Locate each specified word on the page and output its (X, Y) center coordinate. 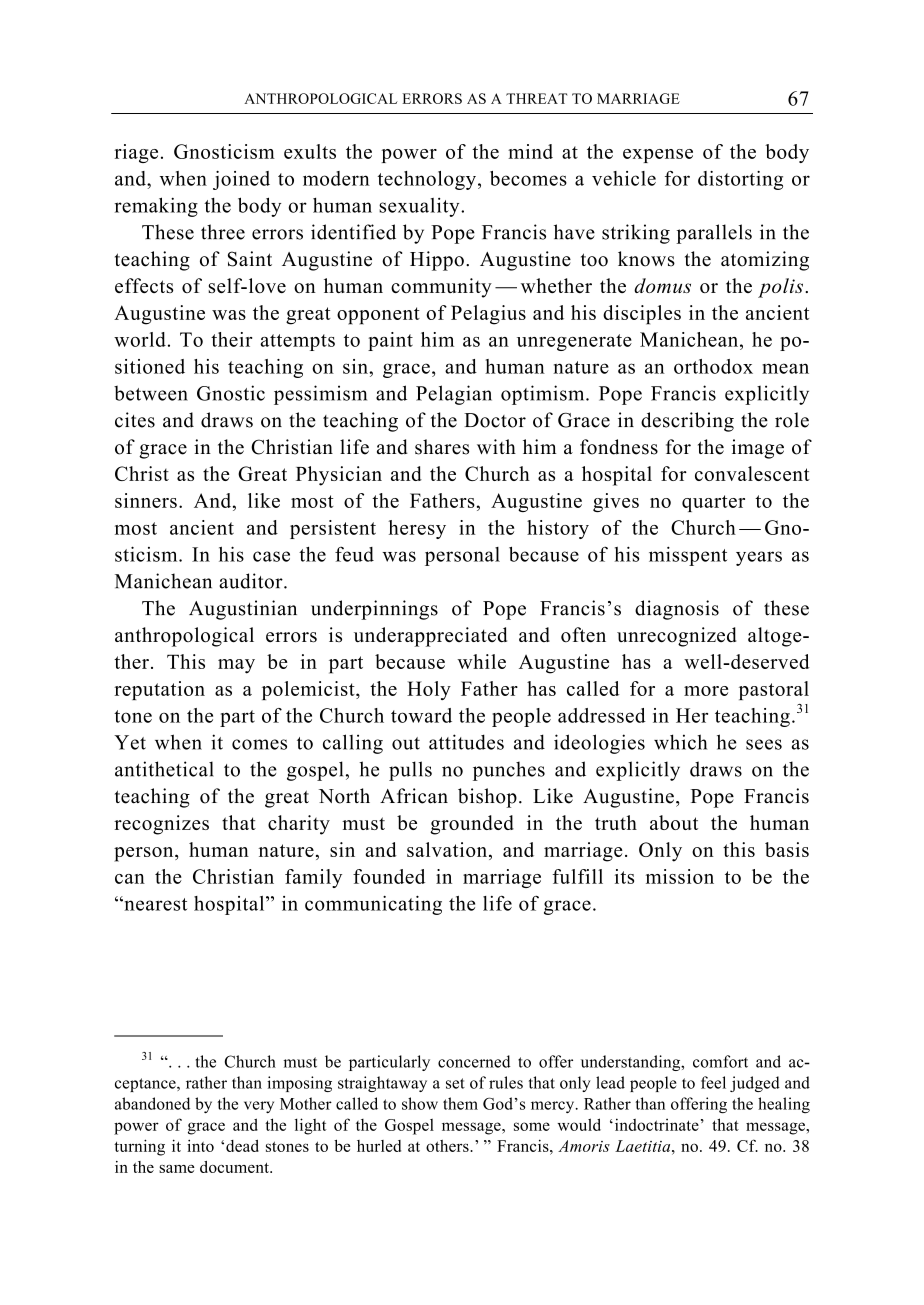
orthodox (713, 366)
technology (427, 180)
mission (680, 876)
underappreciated (430, 637)
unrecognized (676, 637)
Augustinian (243, 610)
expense (658, 156)
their (231, 339)
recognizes (161, 825)
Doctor (495, 420)
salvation (448, 851)
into (200, 1145)
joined (241, 180)
